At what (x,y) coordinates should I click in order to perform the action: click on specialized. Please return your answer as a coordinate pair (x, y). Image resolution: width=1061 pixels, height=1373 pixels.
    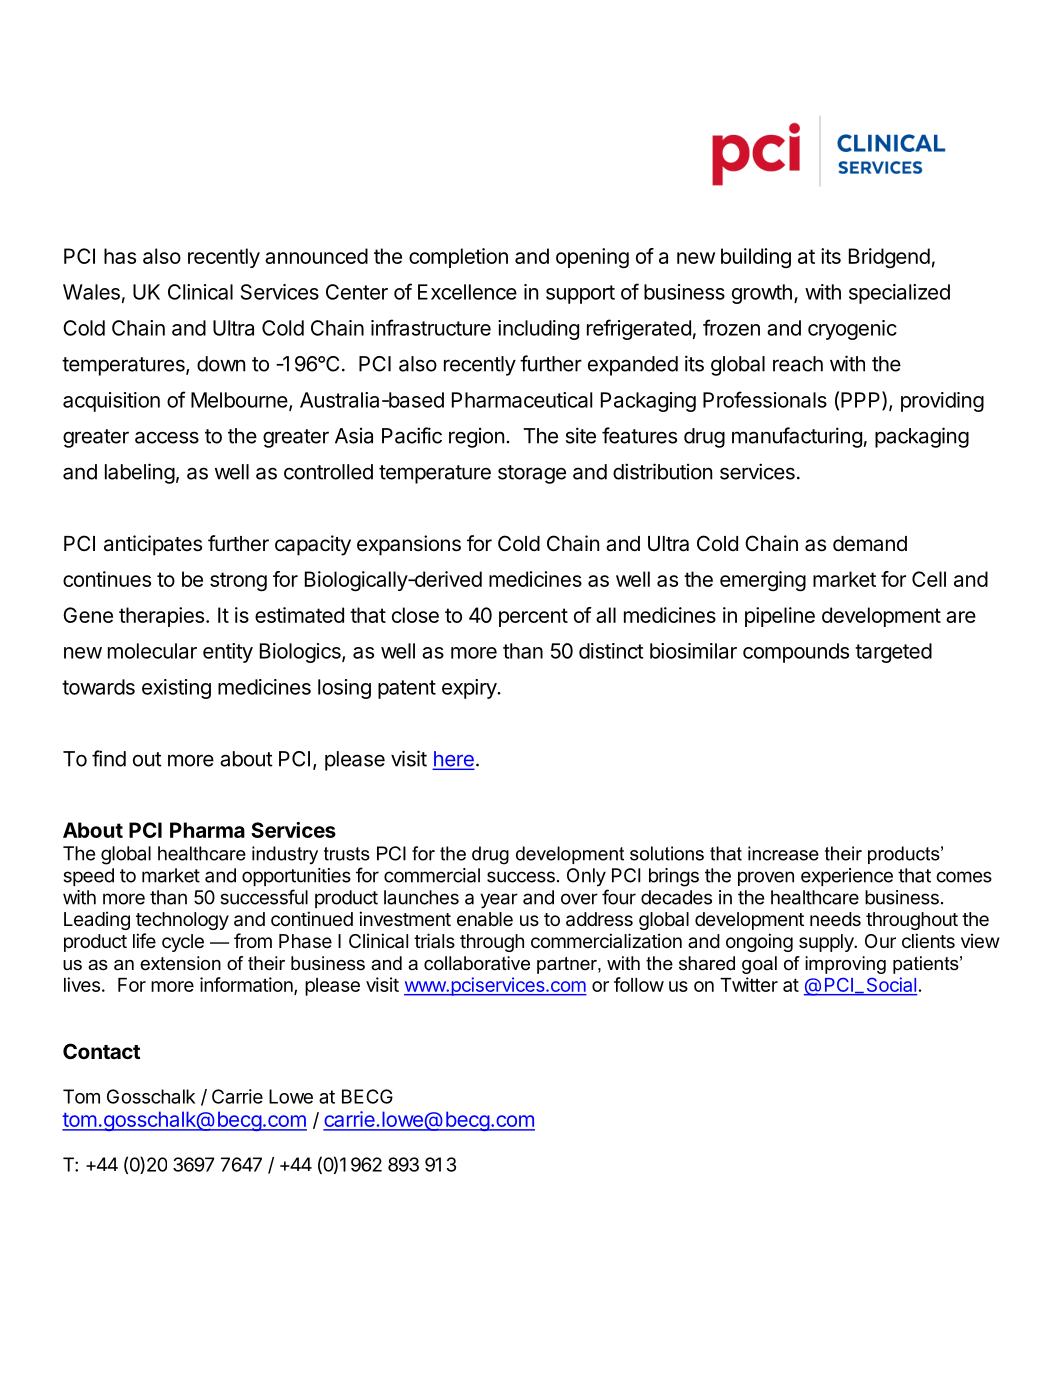
    Looking at the image, I should click on (899, 294).
